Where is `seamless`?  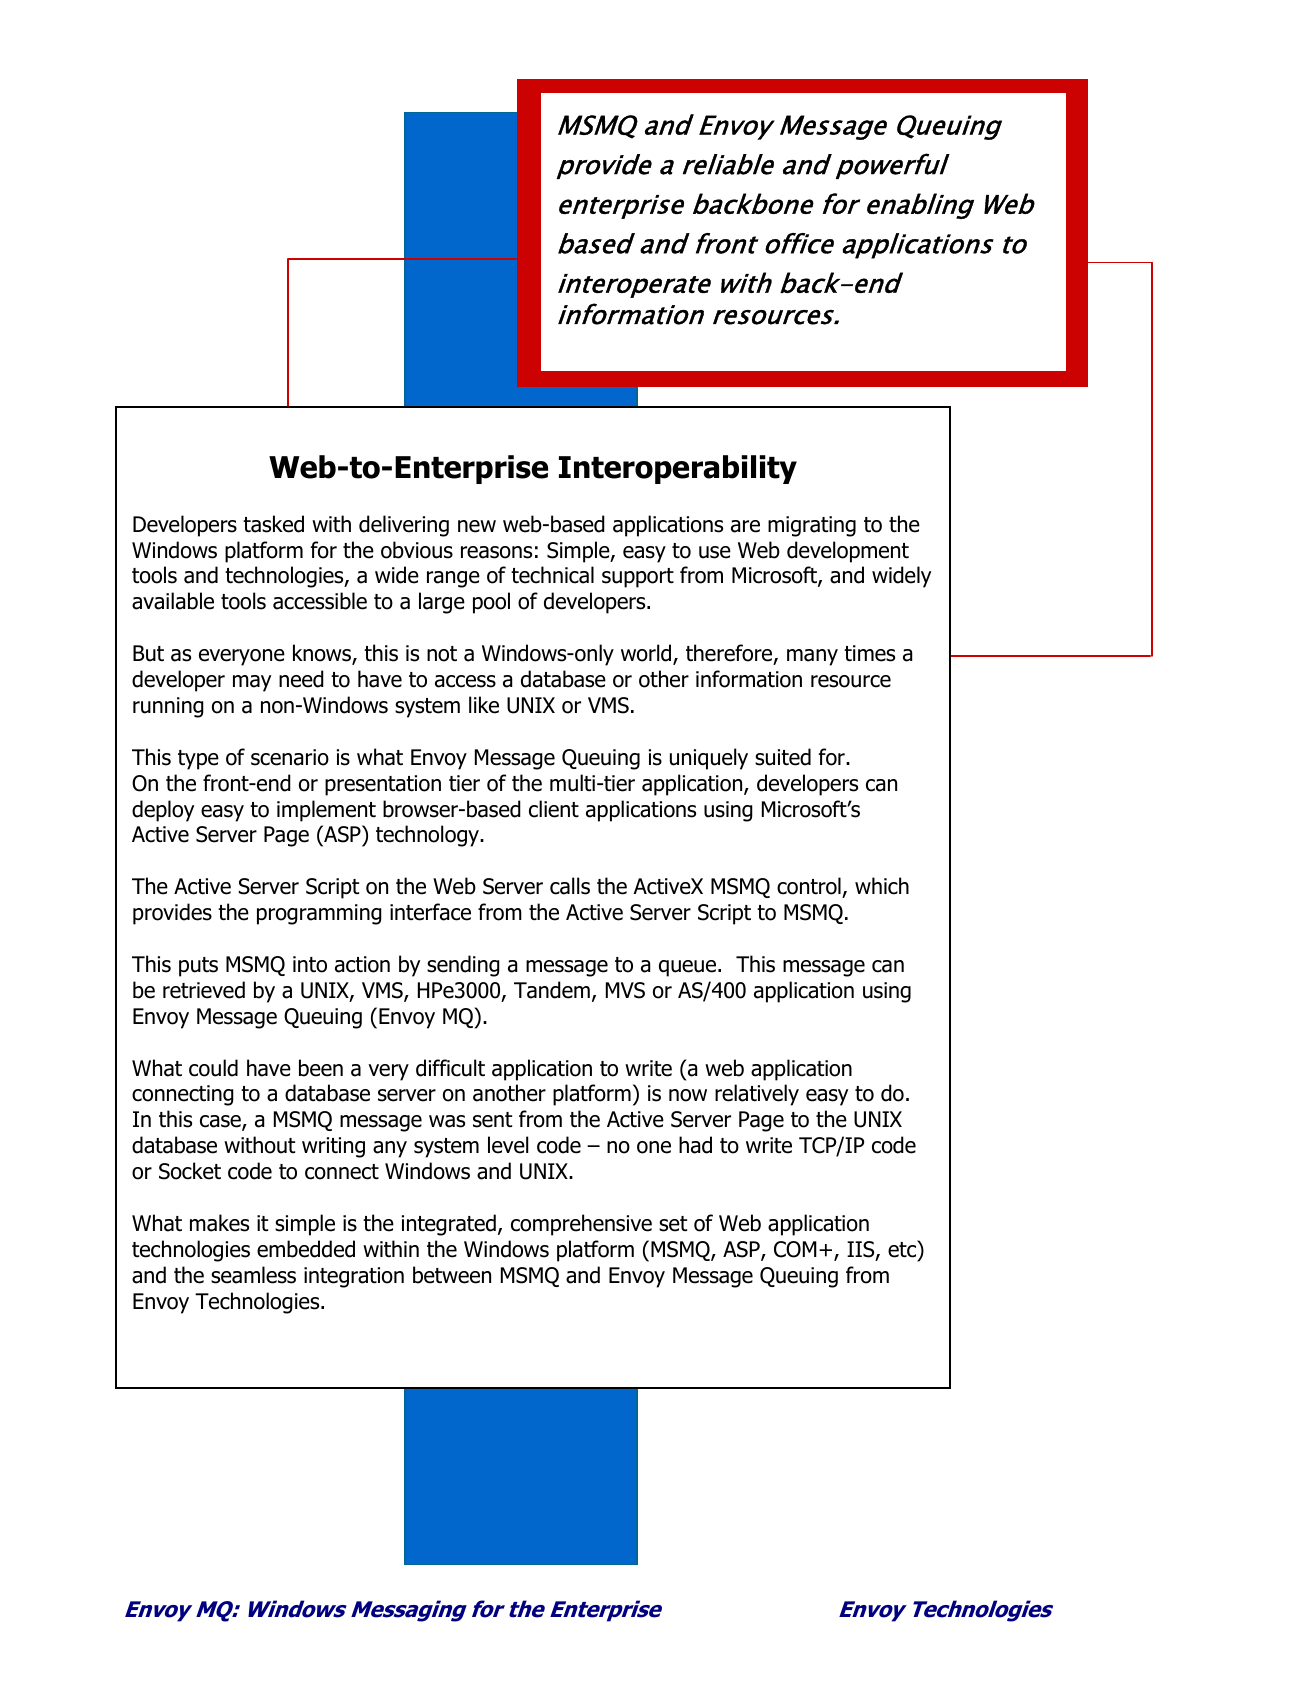
seamless is located at coordinates (253, 1275).
